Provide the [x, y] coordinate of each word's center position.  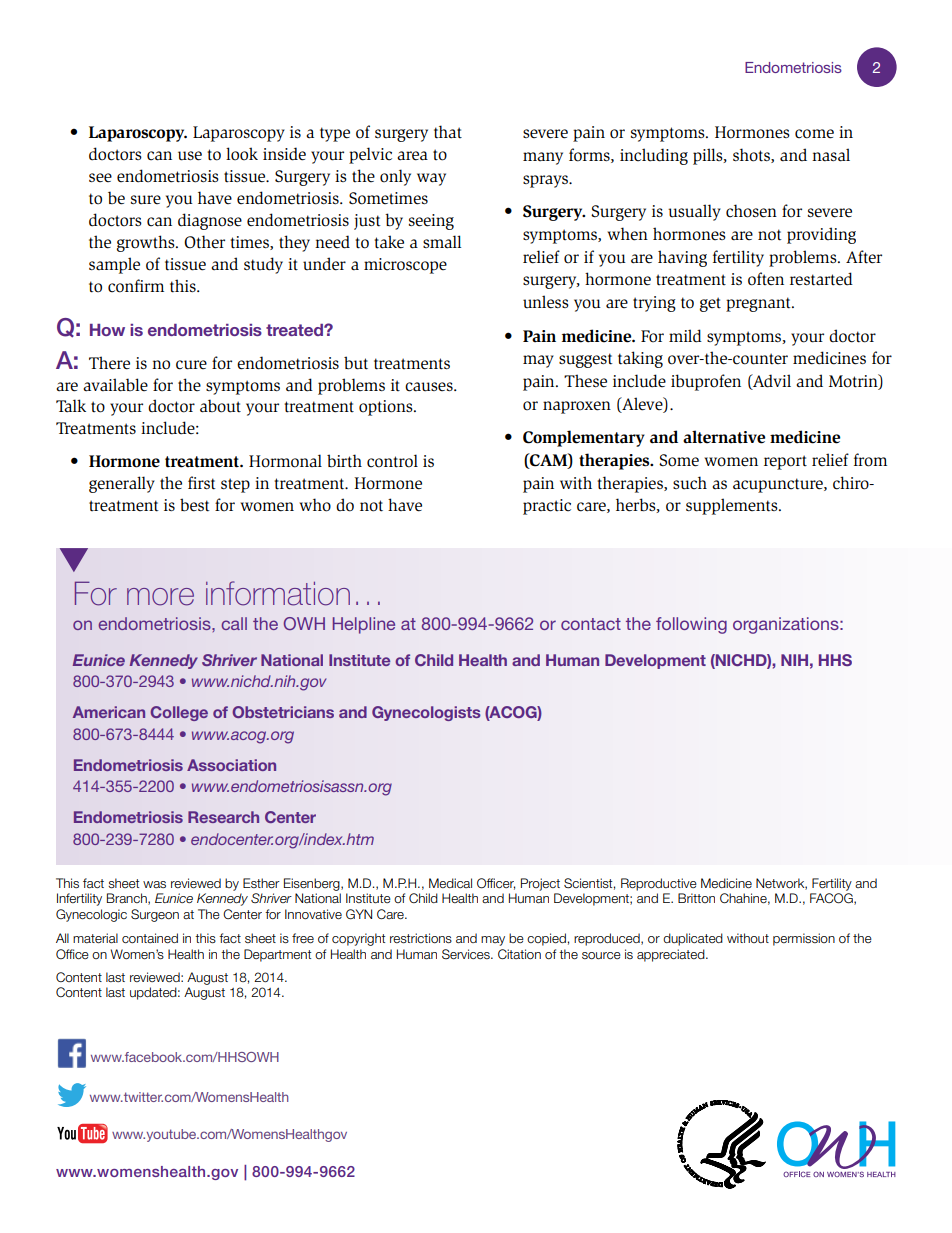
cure [191, 365]
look [242, 154]
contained [150, 938]
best [195, 505]
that [448, 132]
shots [752, 155]
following [691, 625]
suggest [586, 360]
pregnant [759, 304]
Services [467, 954]
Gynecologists [426, 713]
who [315, 505]
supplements [733, 506]
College [179, 713]
